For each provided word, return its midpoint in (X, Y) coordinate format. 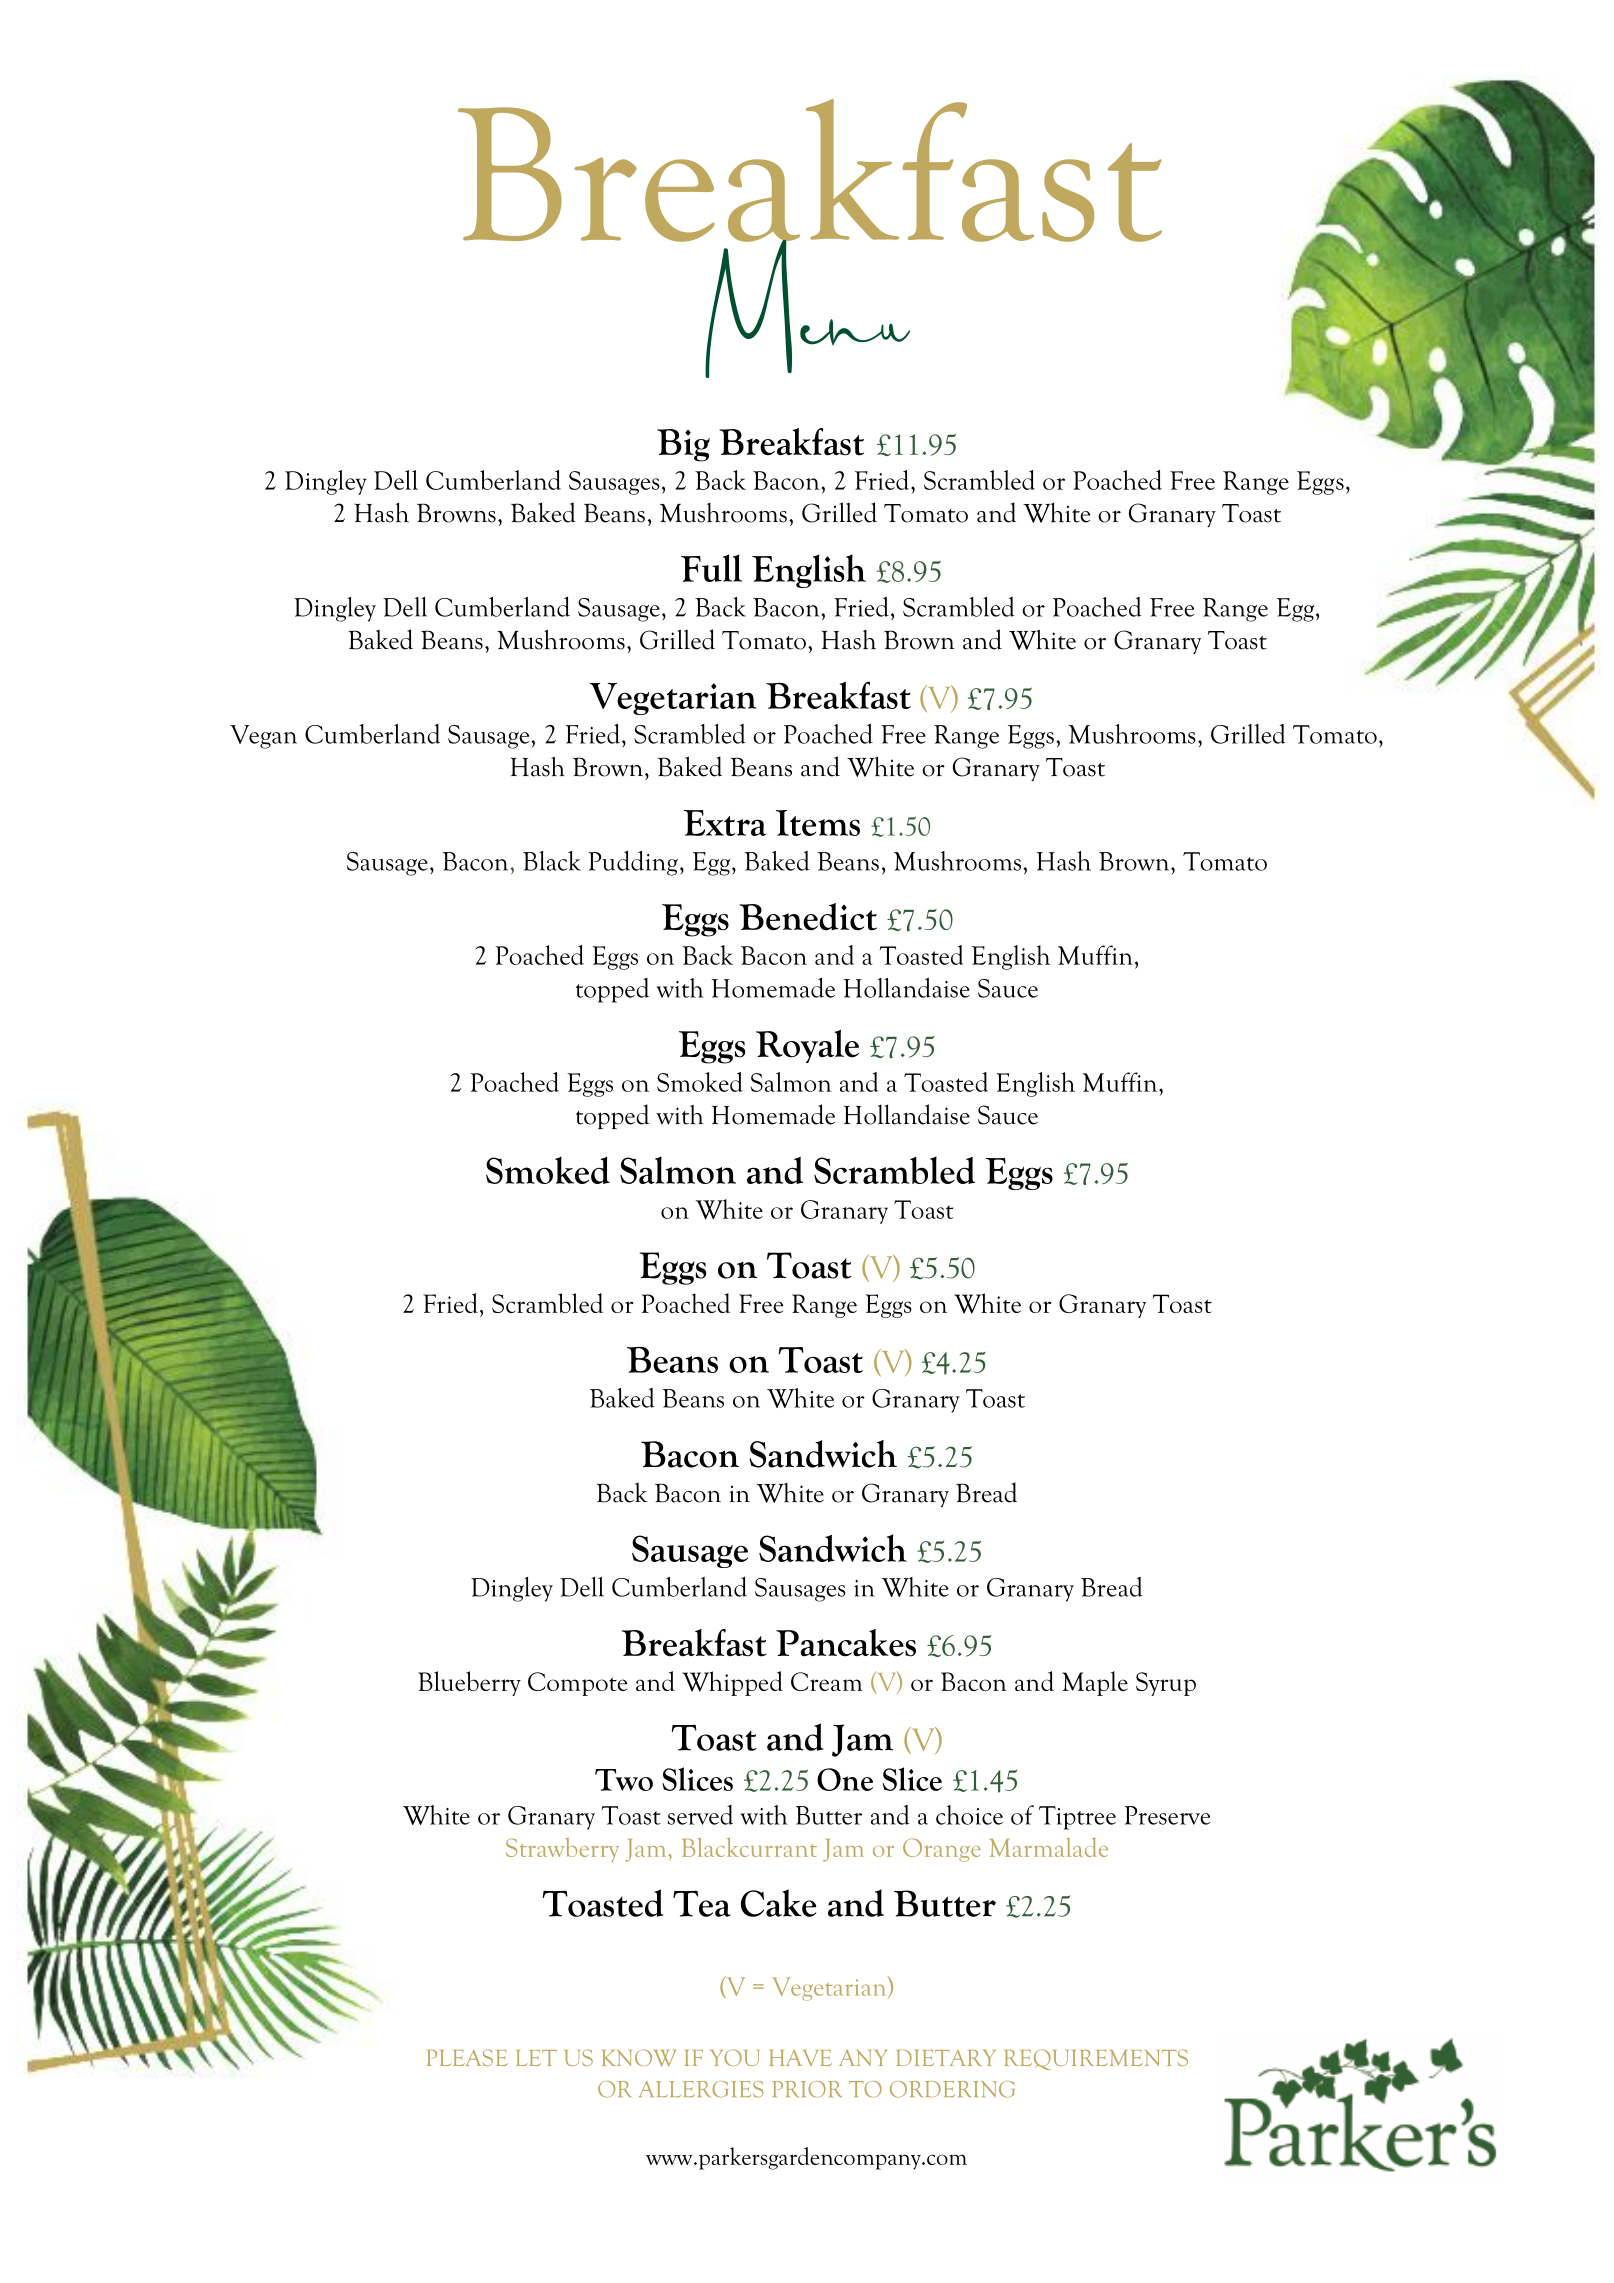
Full (711, 568)
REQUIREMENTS (1096, 2059)
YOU (735, 2057)
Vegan (263, 737)
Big (683, 445)
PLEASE (467, 2057)
